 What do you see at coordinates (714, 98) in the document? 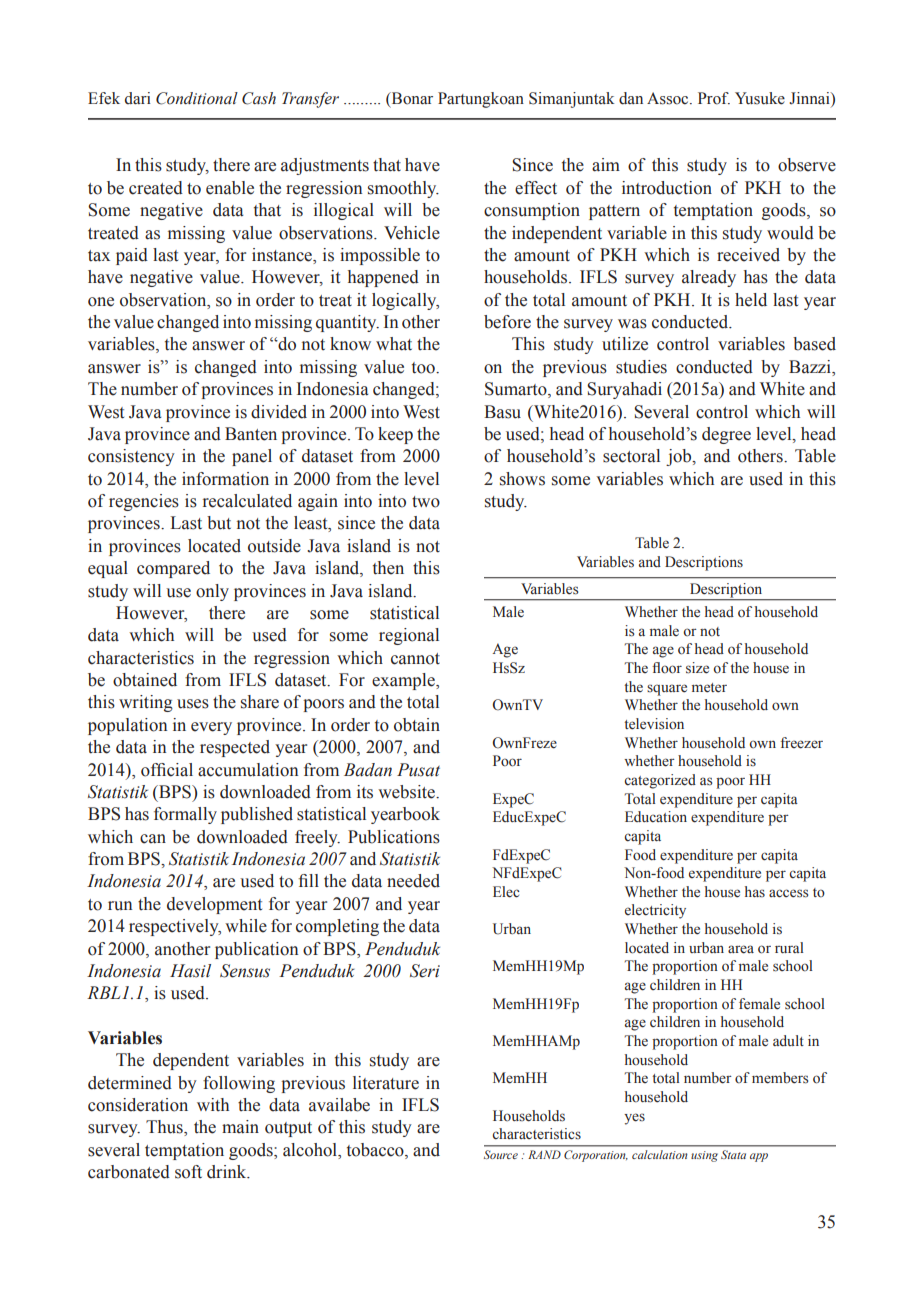
I see `Prof` at bounding box center [714, 98].
